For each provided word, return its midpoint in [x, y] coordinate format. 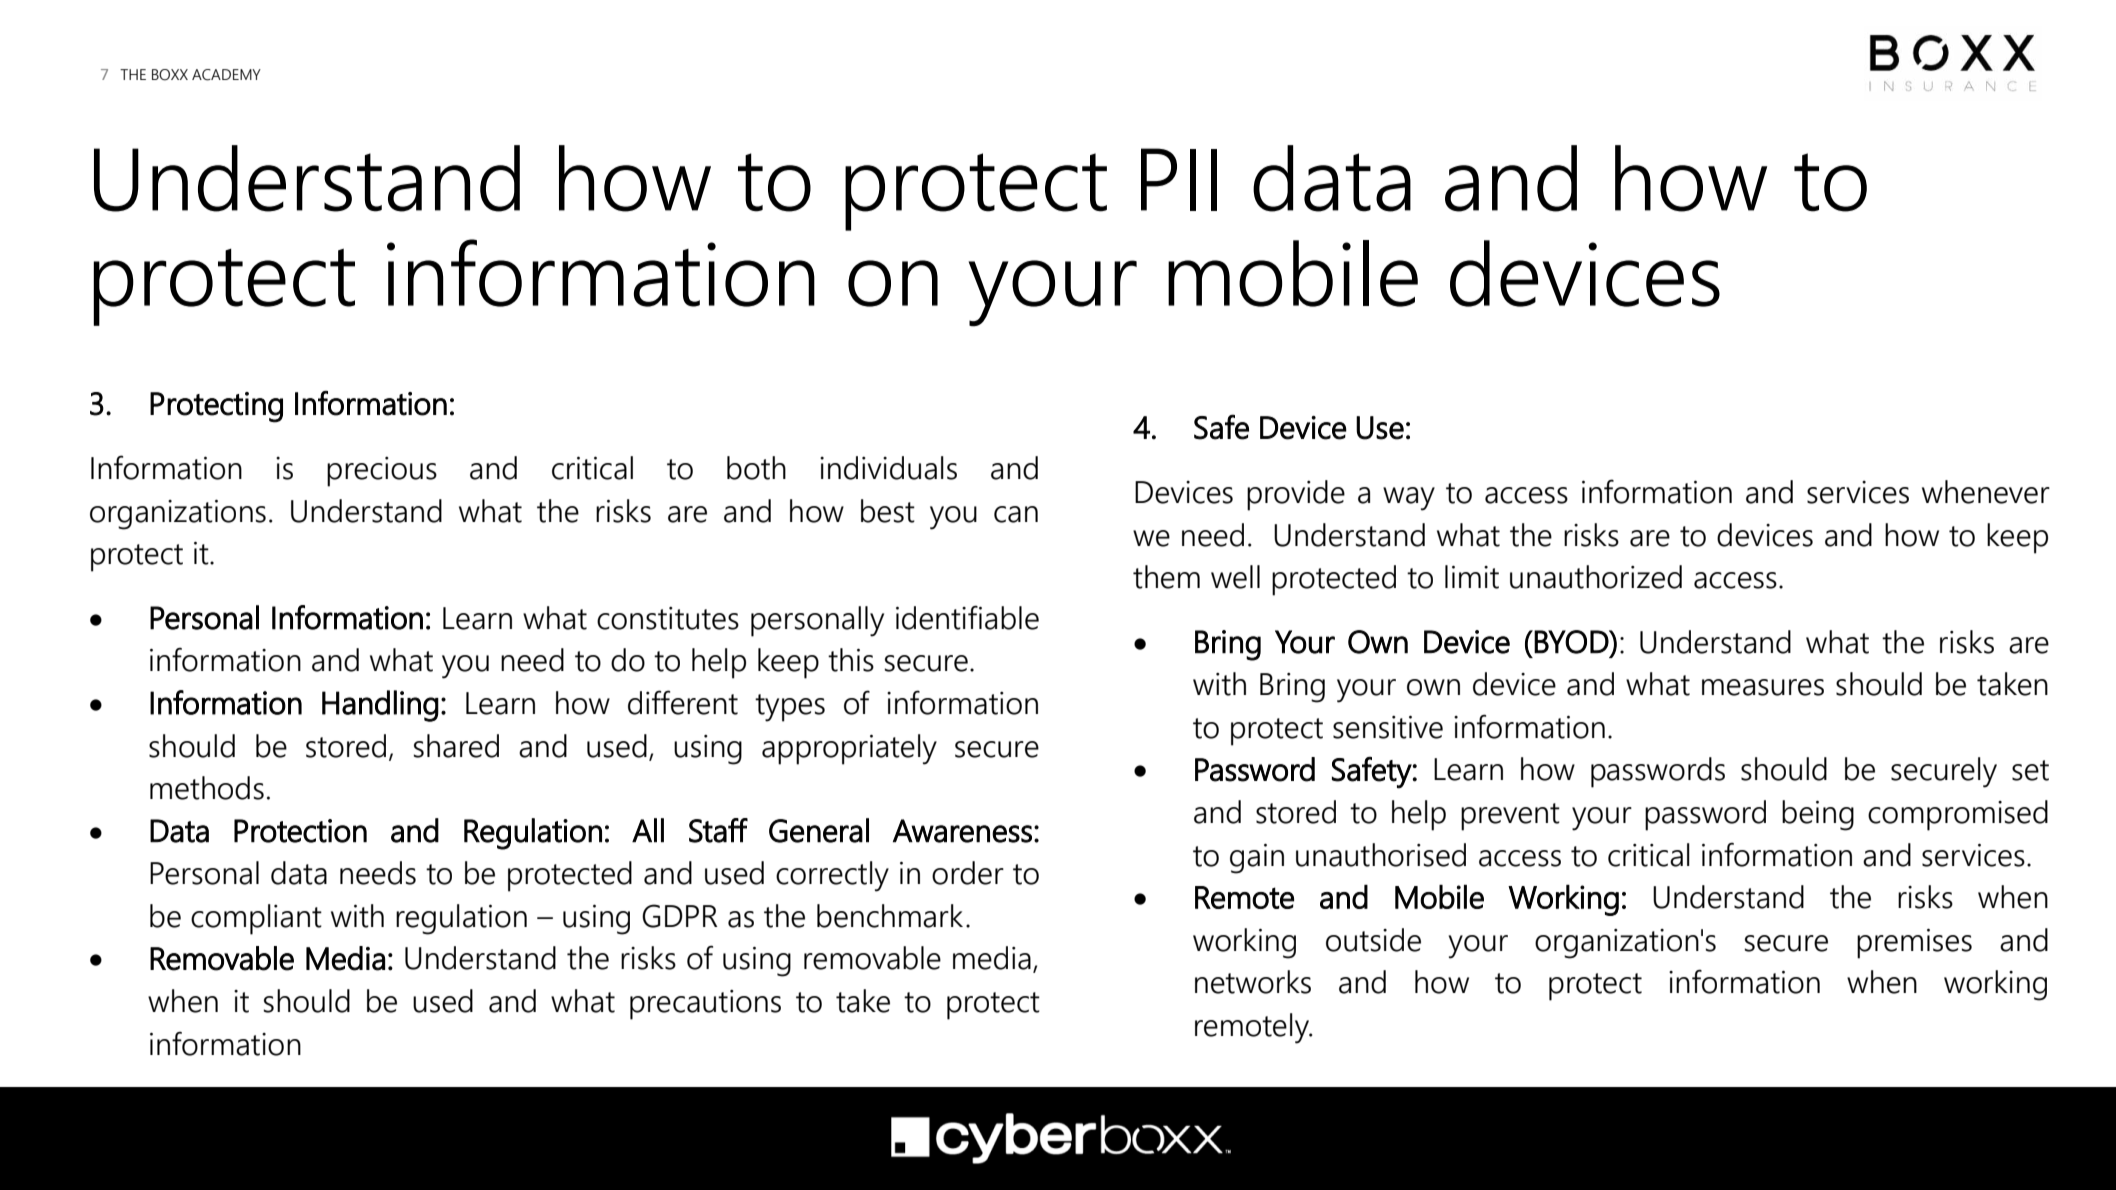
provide [1296, 495]
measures [1763, 687]
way [1409, 499]
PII [1179, 179]
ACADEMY [226, 75]
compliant [256, 919]
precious [382, 471]
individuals [888, 468]
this [851, 660]
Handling [380, 706]
